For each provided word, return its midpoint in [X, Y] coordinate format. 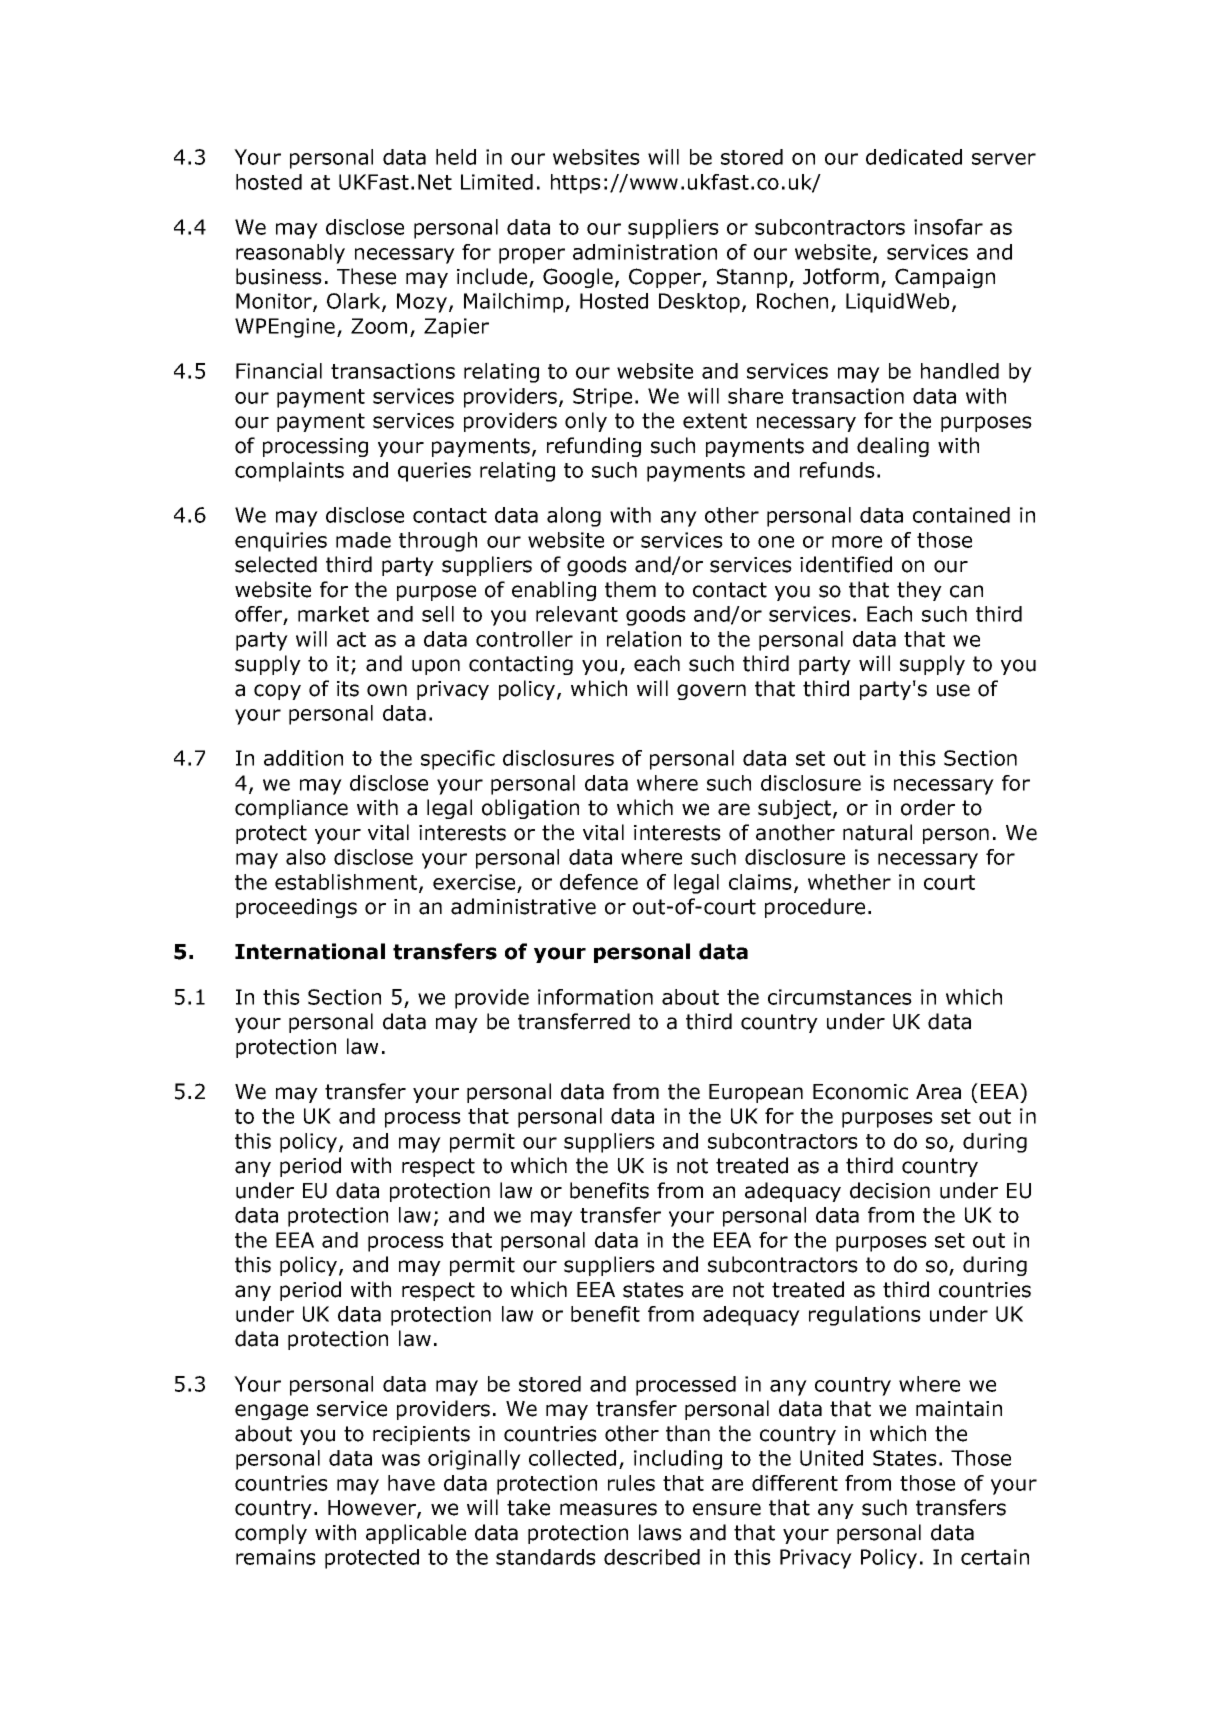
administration [645, 252]
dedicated [914, 157]
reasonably [290, 254]
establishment [347, 883]
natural [877, 832]
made [363, 540]
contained [961, 515]
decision [890, 1190]
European [756, 1093]
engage [271, 1412]
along [574, 517]
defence [599, 882]
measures [608, 1509]
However [373, 1509]
